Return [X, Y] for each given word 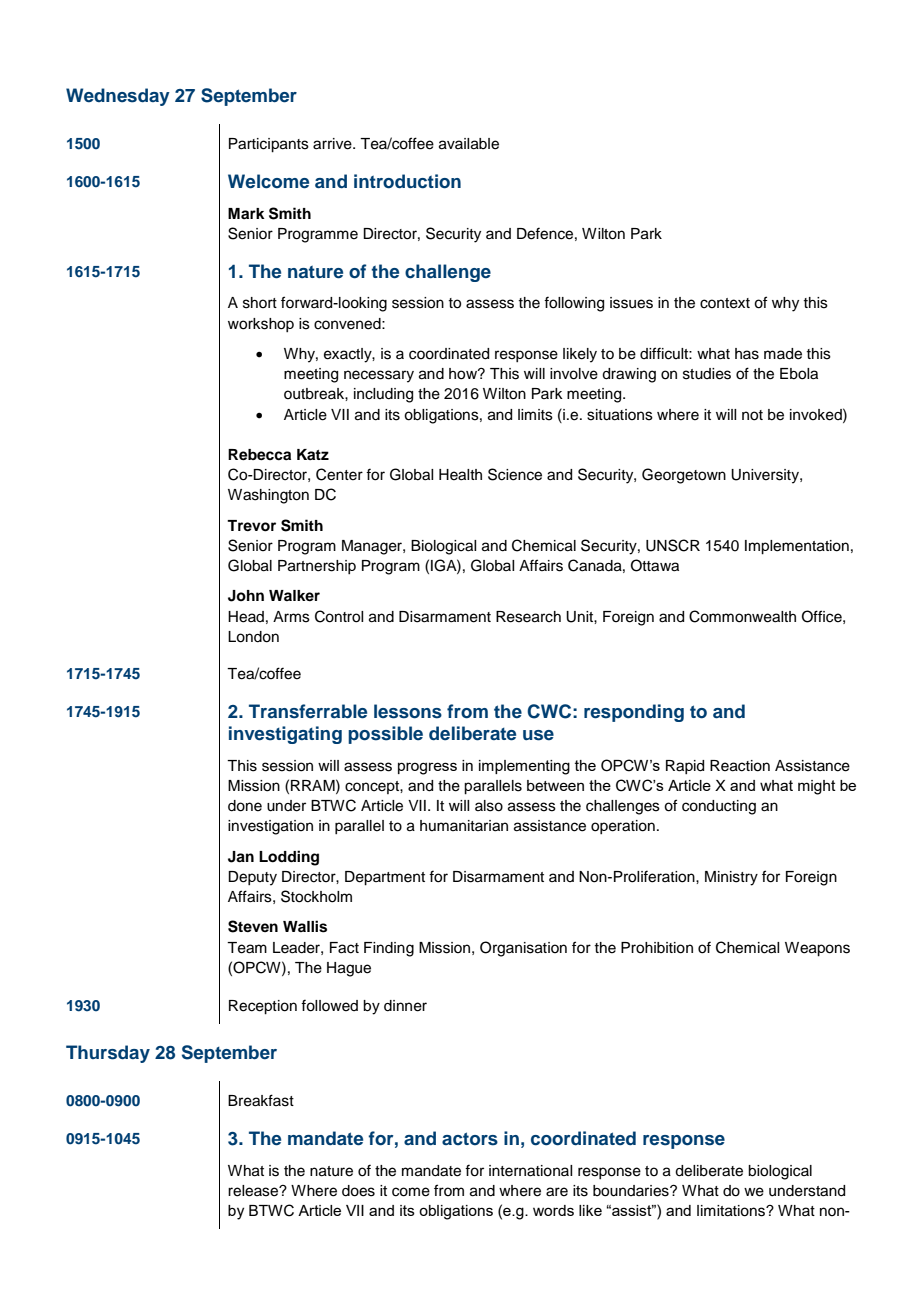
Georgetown [684, 476]
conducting [719, 807]
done [245, 806]
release [254, 1191]
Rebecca [259, 455]
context [725, 303]
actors [470, 1139]
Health [460, 475]
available [469, 144]
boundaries [632, 1191]
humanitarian [464, 826]
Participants [269, 145]
